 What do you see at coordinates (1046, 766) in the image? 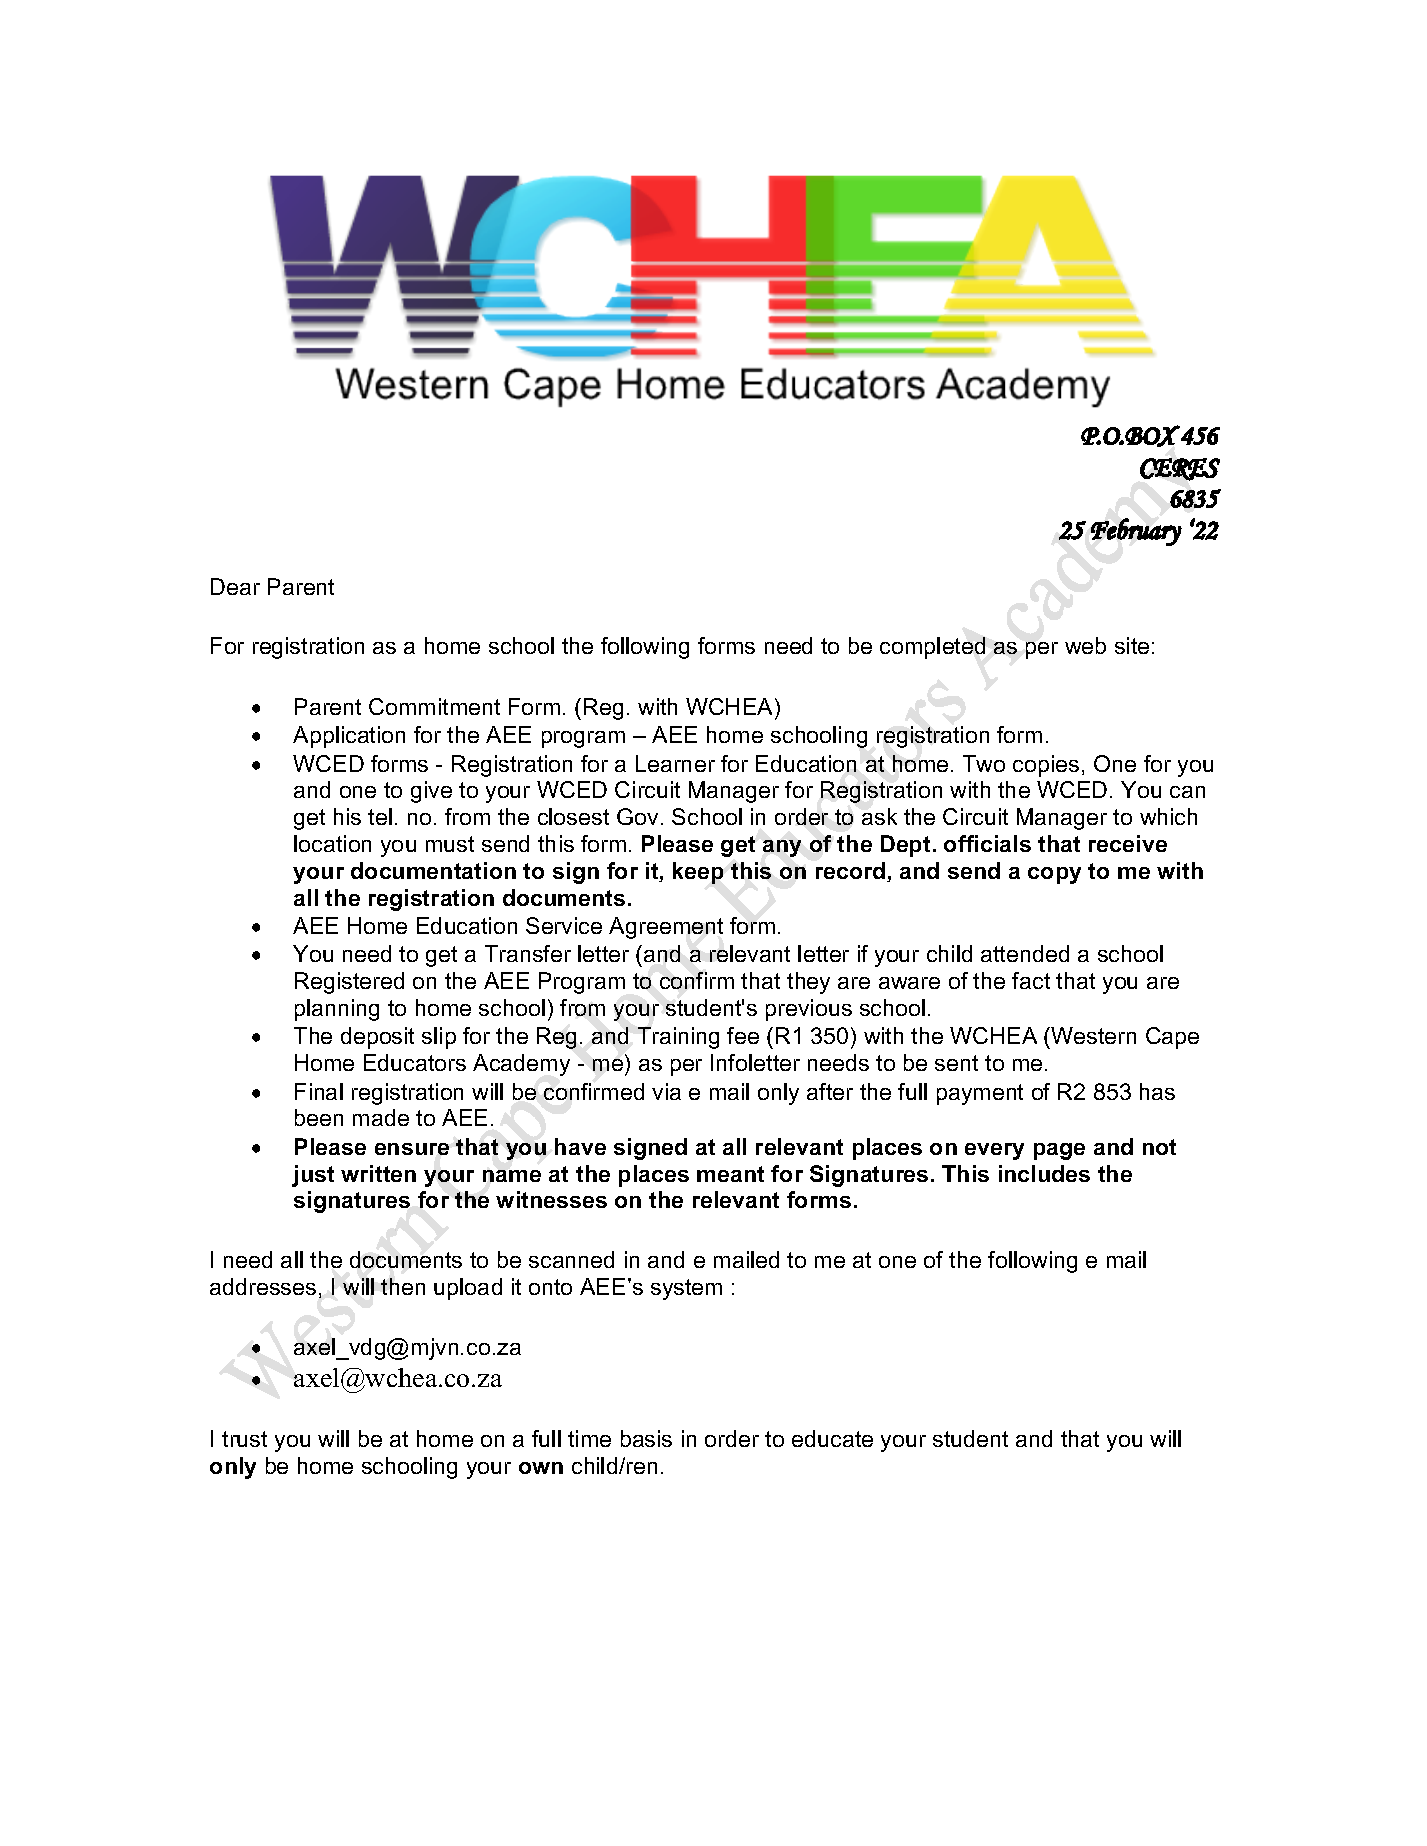
I see `copies` at bounding box center [1046, 766].
